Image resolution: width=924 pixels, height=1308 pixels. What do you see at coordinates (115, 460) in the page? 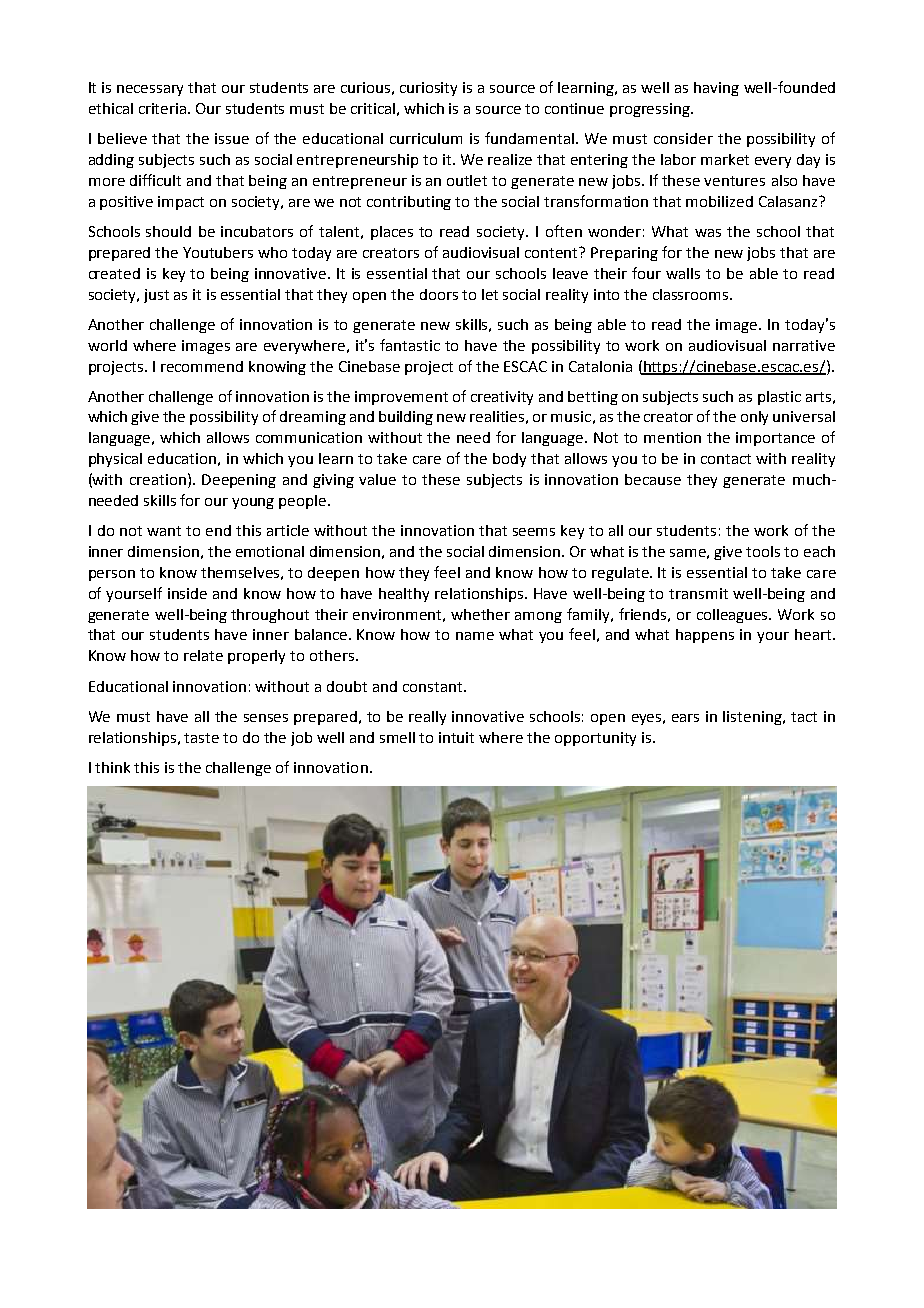
I see `physical` at bounding box center [115, 460].
